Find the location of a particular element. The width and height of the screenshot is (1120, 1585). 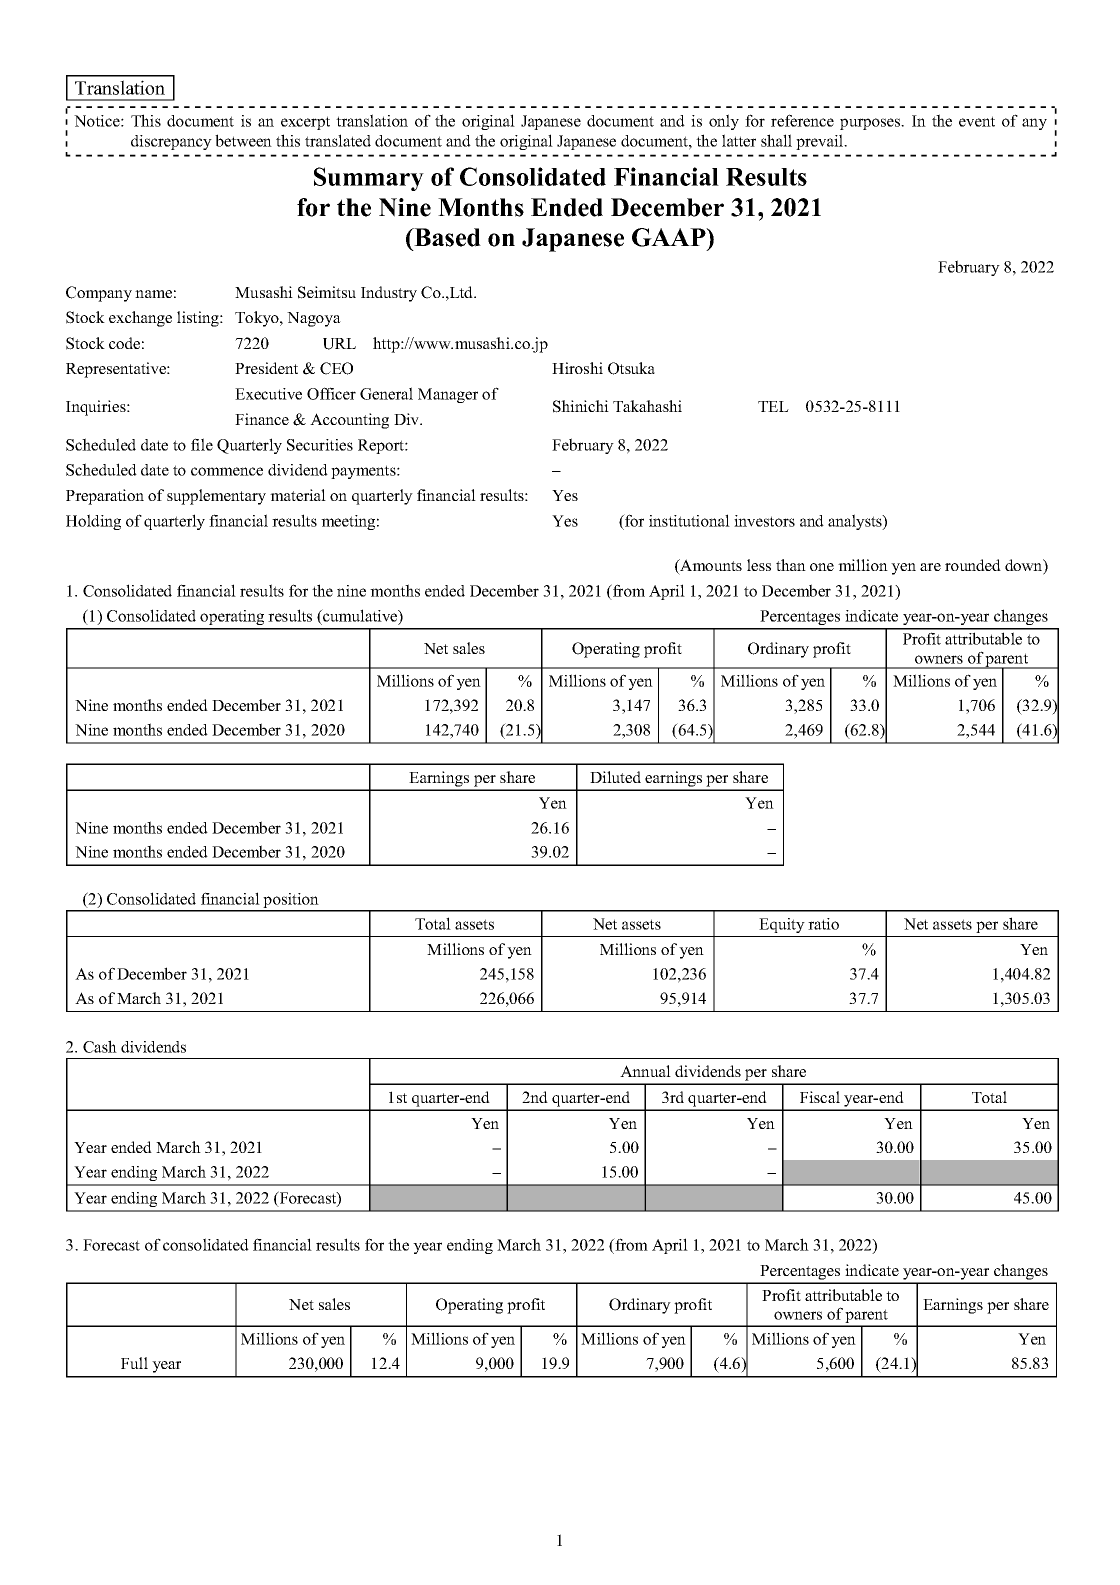

Fiscal is located at coordinates (820, 1097).
